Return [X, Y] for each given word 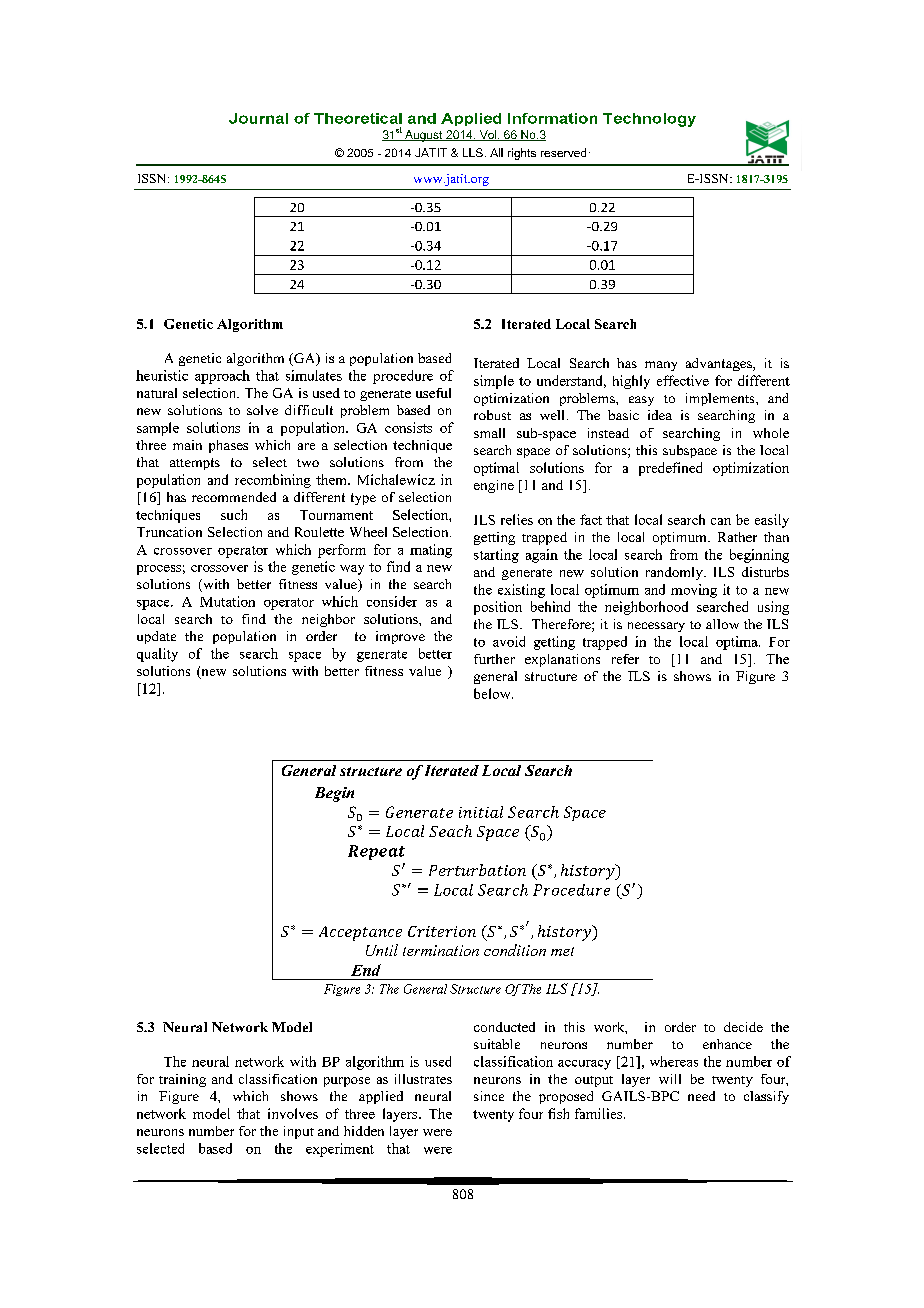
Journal [258, 118]
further [494, 659]
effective [683, 380]
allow [722, 624]
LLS [473, 152]
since [489, 1096]
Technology [649, 120]
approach [222, 377]
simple [494, 382]
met [562, 951]
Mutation [227, 601]
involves [293, 1113]
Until [382, 950]
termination [441, 950]
